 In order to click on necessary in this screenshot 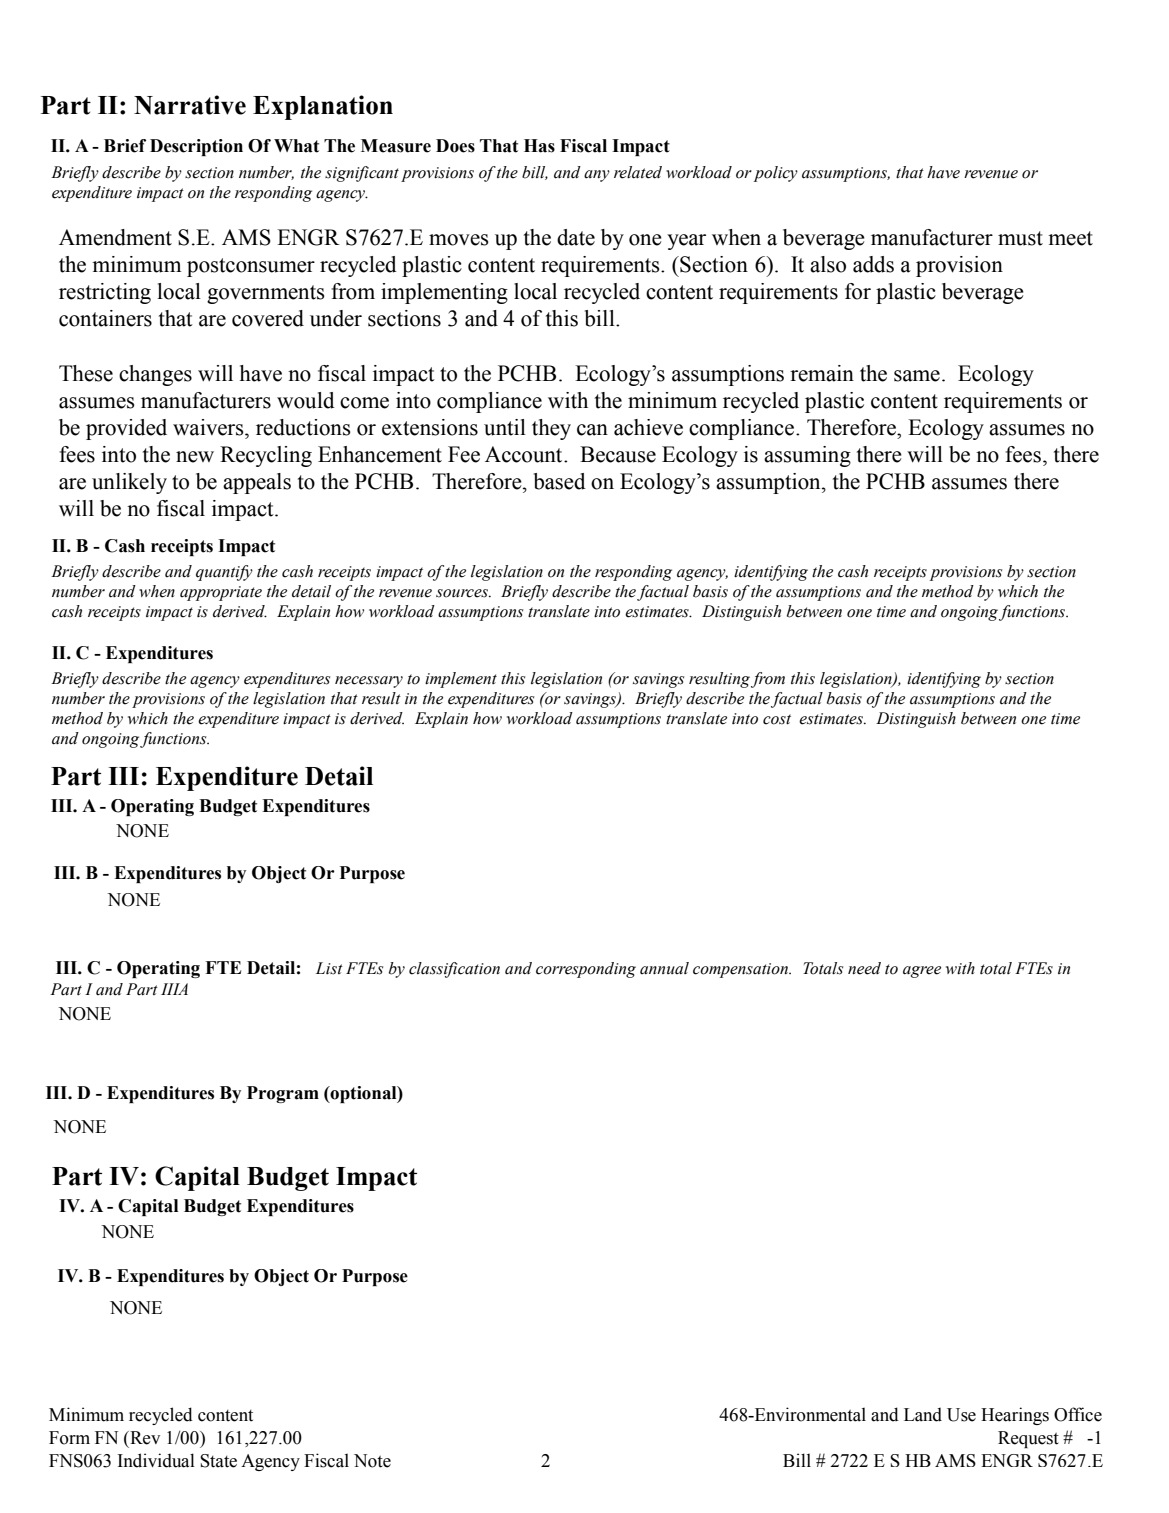, I will do `click(369, 682)`.
